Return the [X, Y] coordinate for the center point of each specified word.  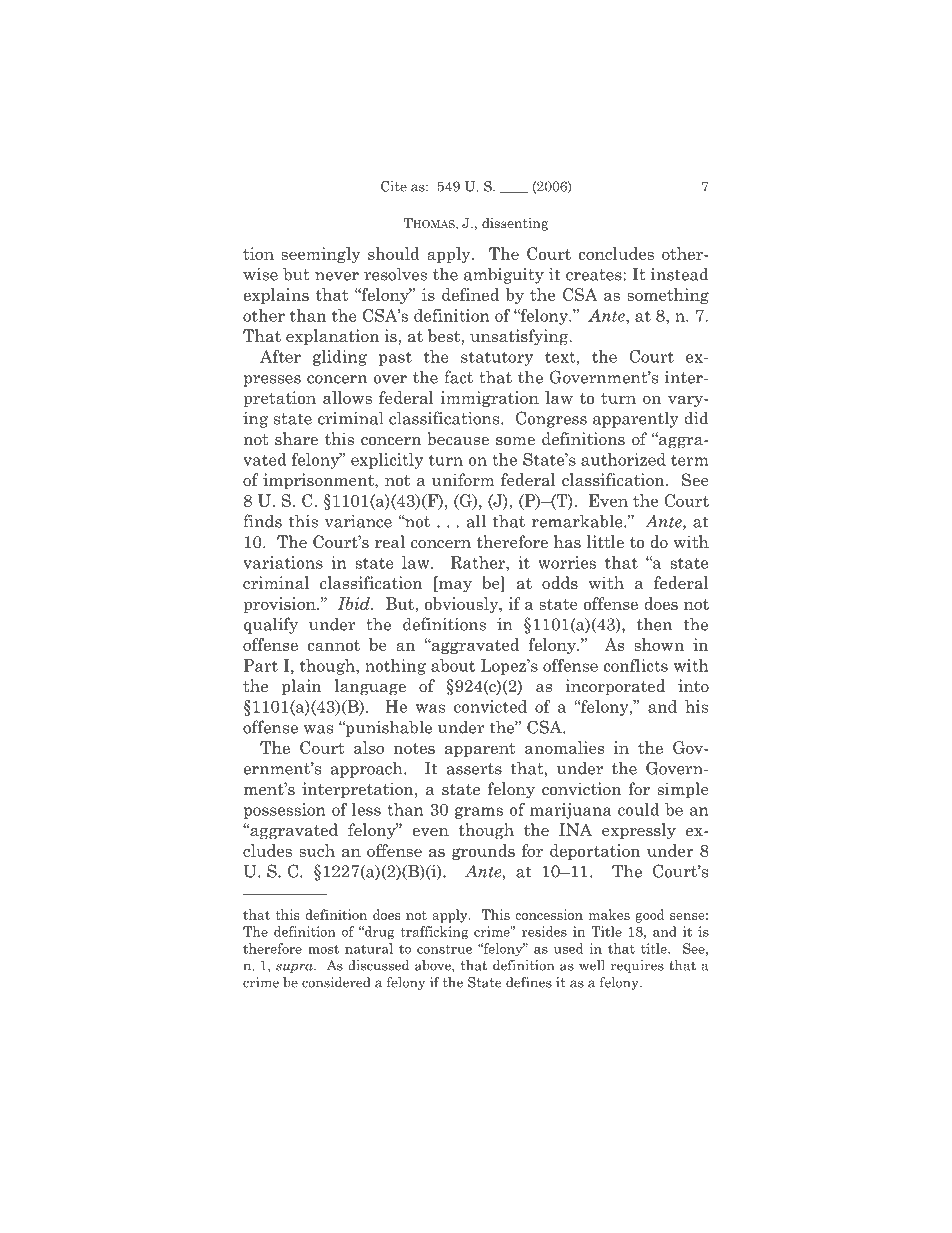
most [323, 949]
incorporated [615, 687]
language [370, 687]
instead [680, 274]
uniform [463, 480]
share [296, 439]
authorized [623, 459]
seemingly [321, 255]
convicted [490, 706]
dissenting [515, 224]
